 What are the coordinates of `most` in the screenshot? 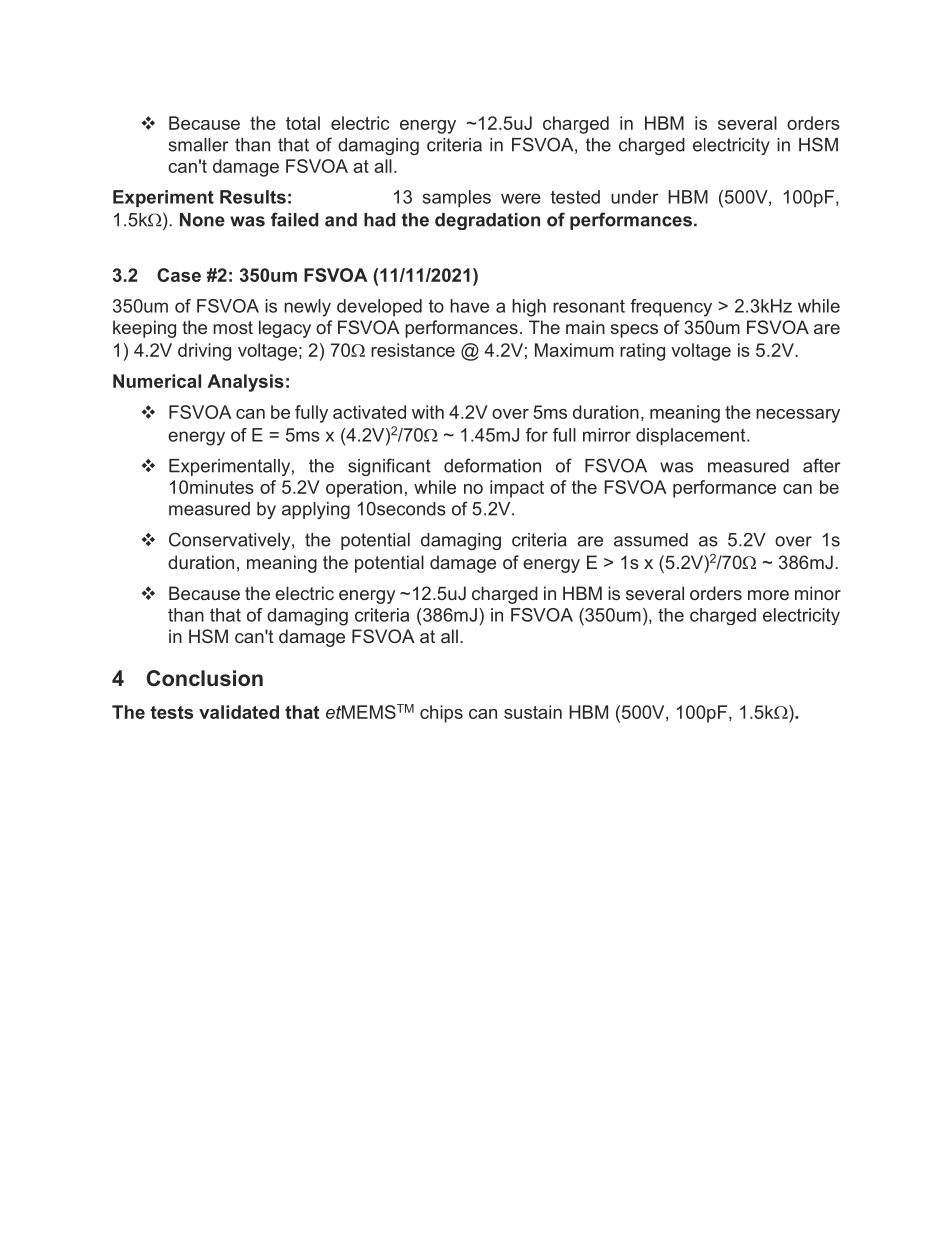 It's located at (233, 327).
